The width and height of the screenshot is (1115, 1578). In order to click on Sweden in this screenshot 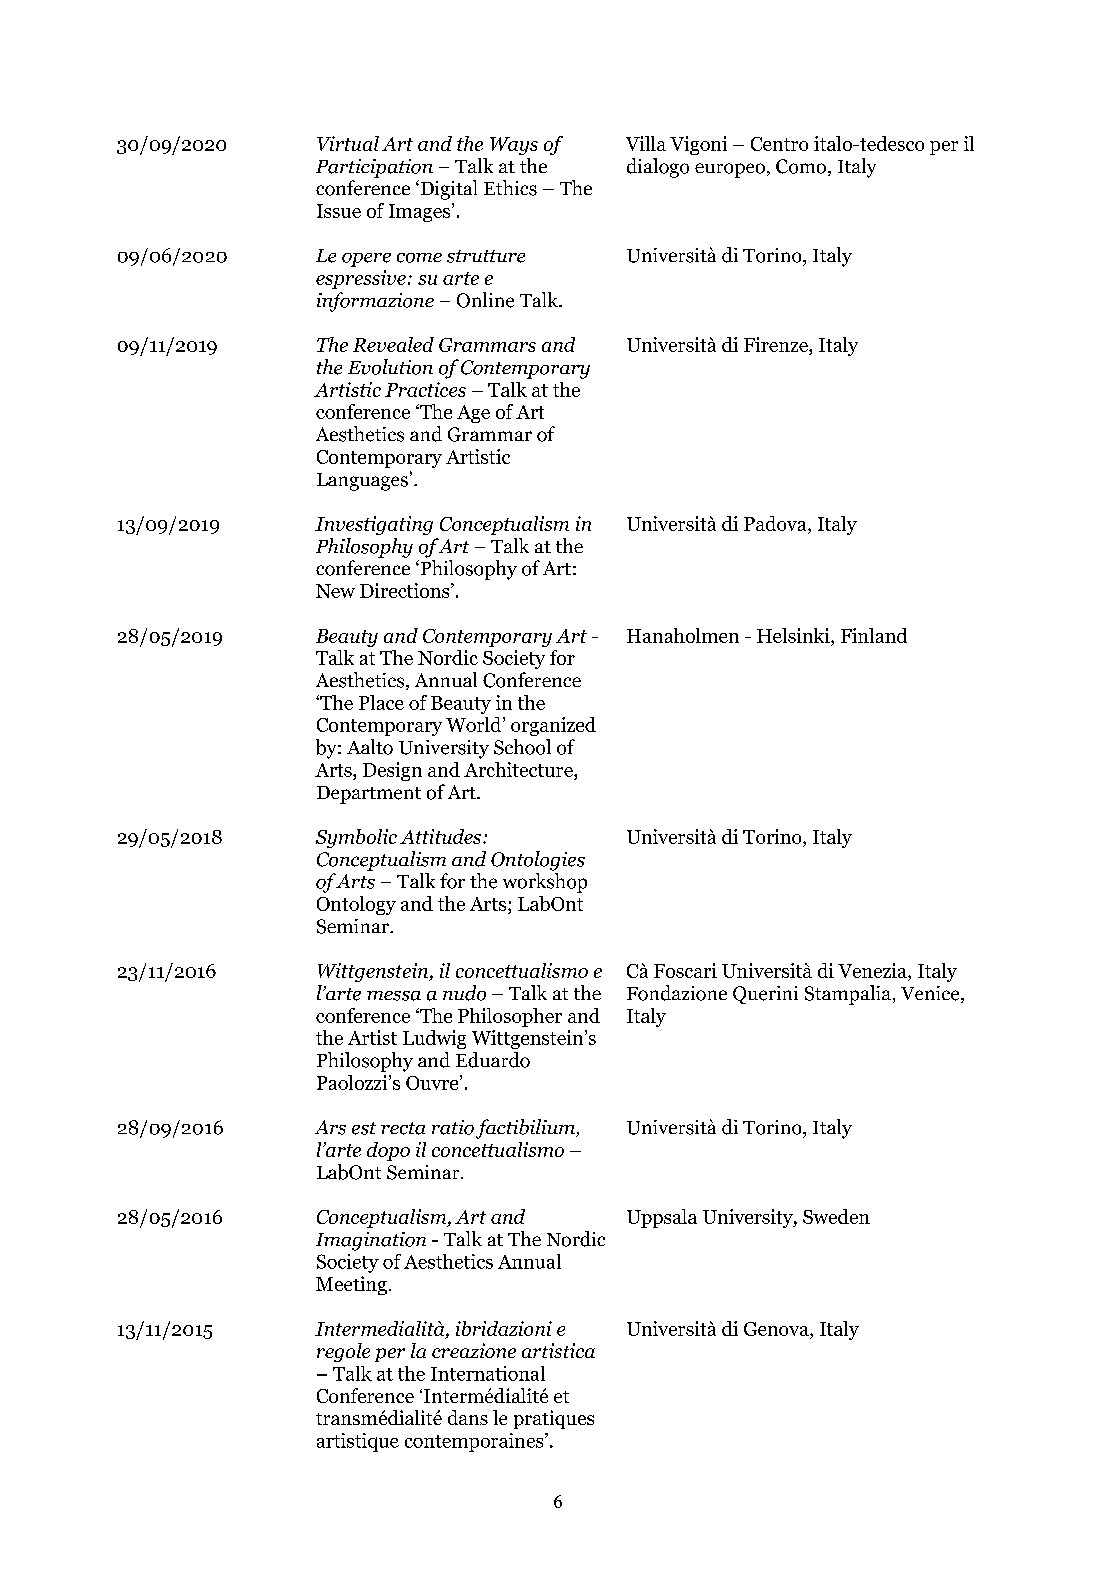, I will do `click(836, 1216)`.
